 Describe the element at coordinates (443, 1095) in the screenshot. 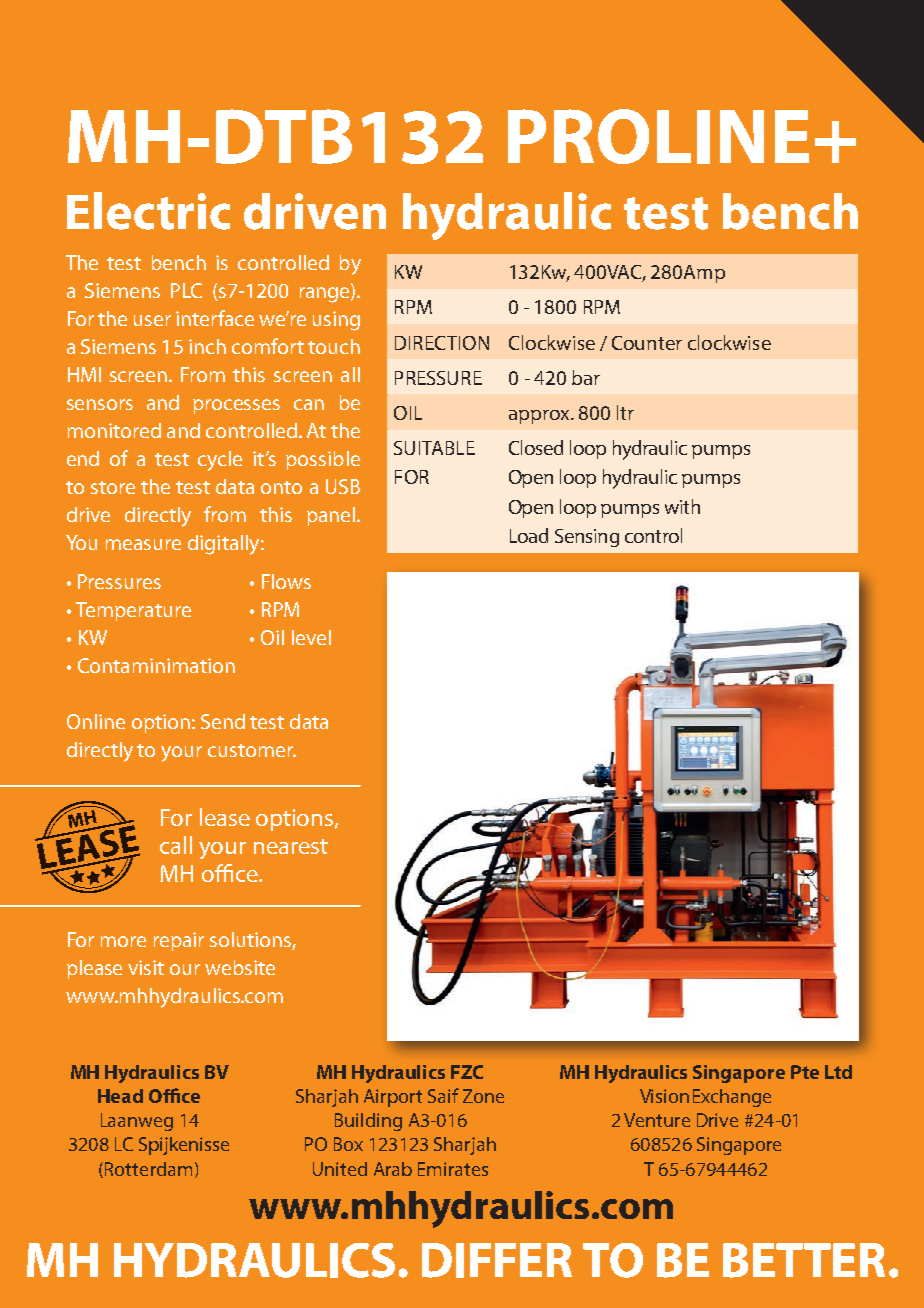

I see `Saif` at that location.
